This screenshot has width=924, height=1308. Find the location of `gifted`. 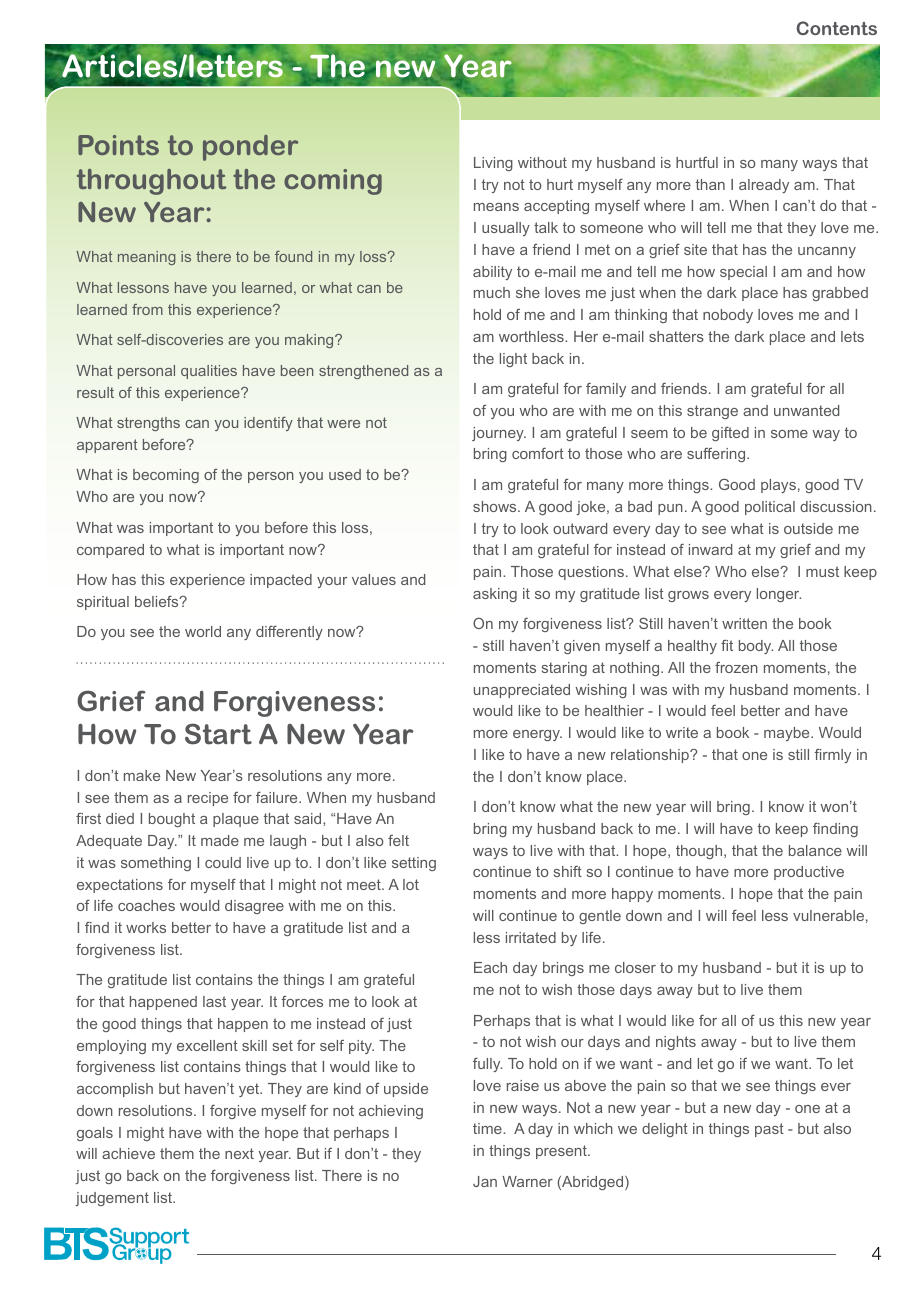

gifted is located at coordinates (730, 434).
